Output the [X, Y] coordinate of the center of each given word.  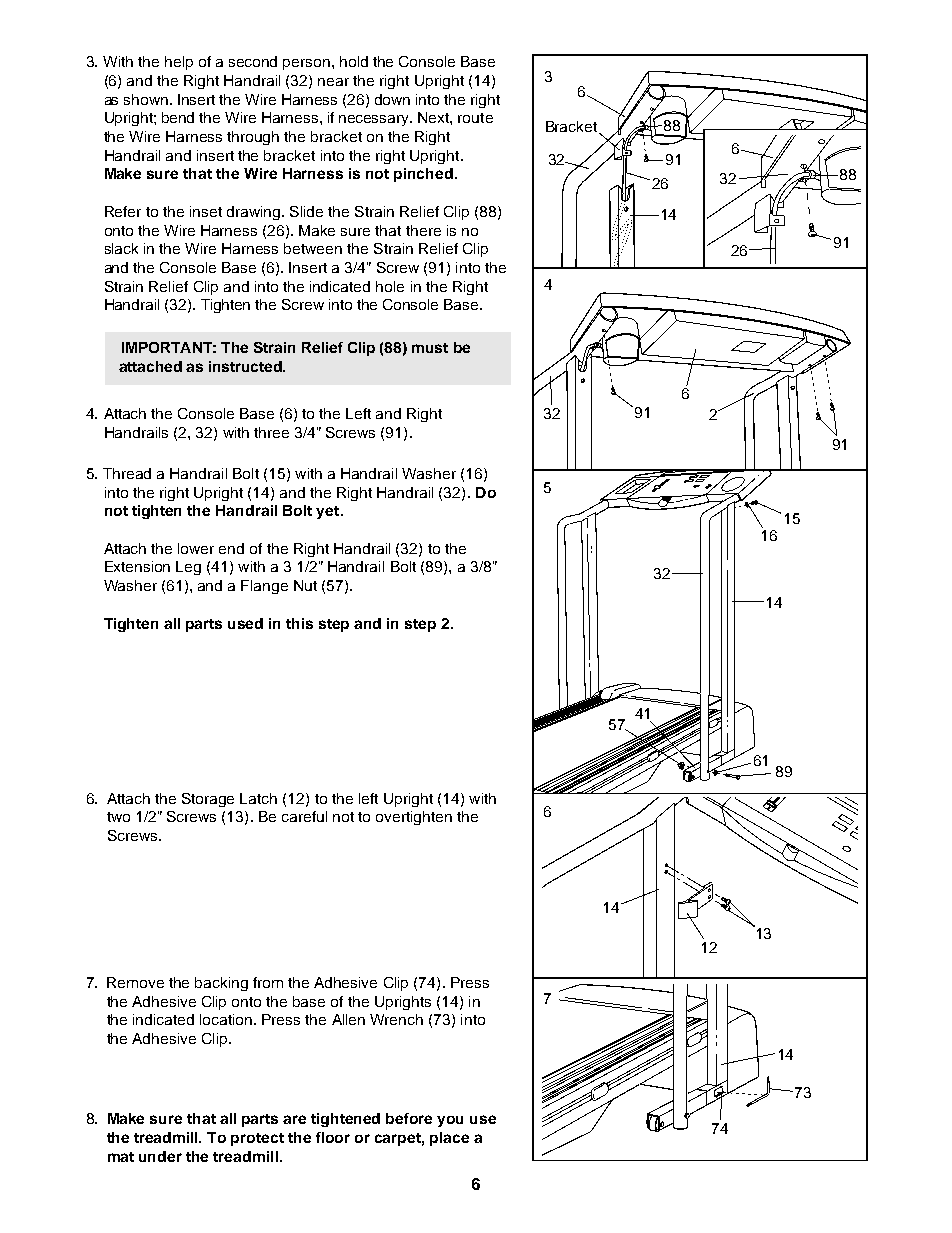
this [299, 623]
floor [333, 1137]
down [392, 99]
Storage [208, 800]
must [430, 348]
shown [146, 99]
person [306, 64]
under [160, 1156]
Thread [127, 473]
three [271, 432]
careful [304, 816]
